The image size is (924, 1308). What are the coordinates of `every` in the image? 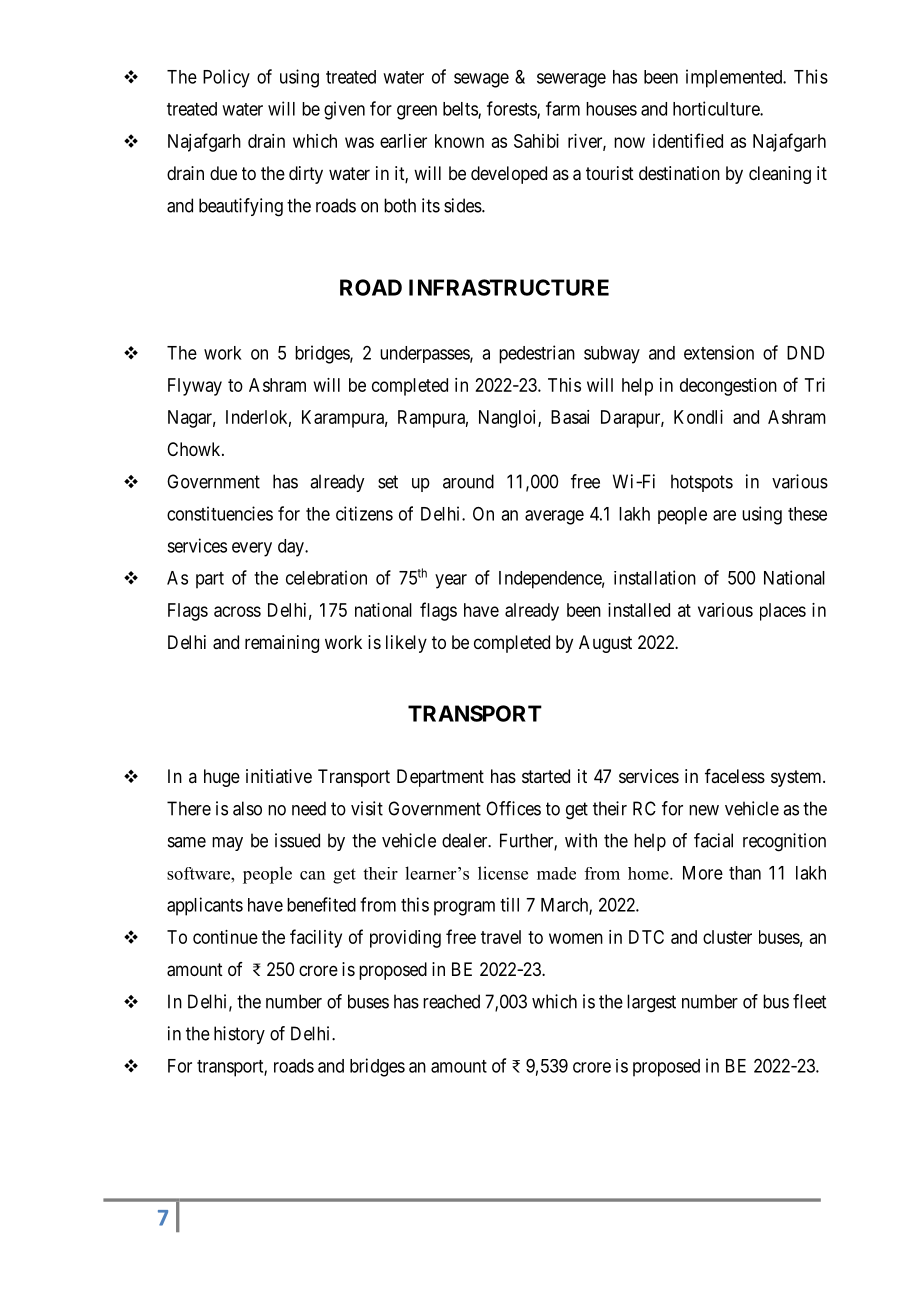 It's located at (252, 549).
